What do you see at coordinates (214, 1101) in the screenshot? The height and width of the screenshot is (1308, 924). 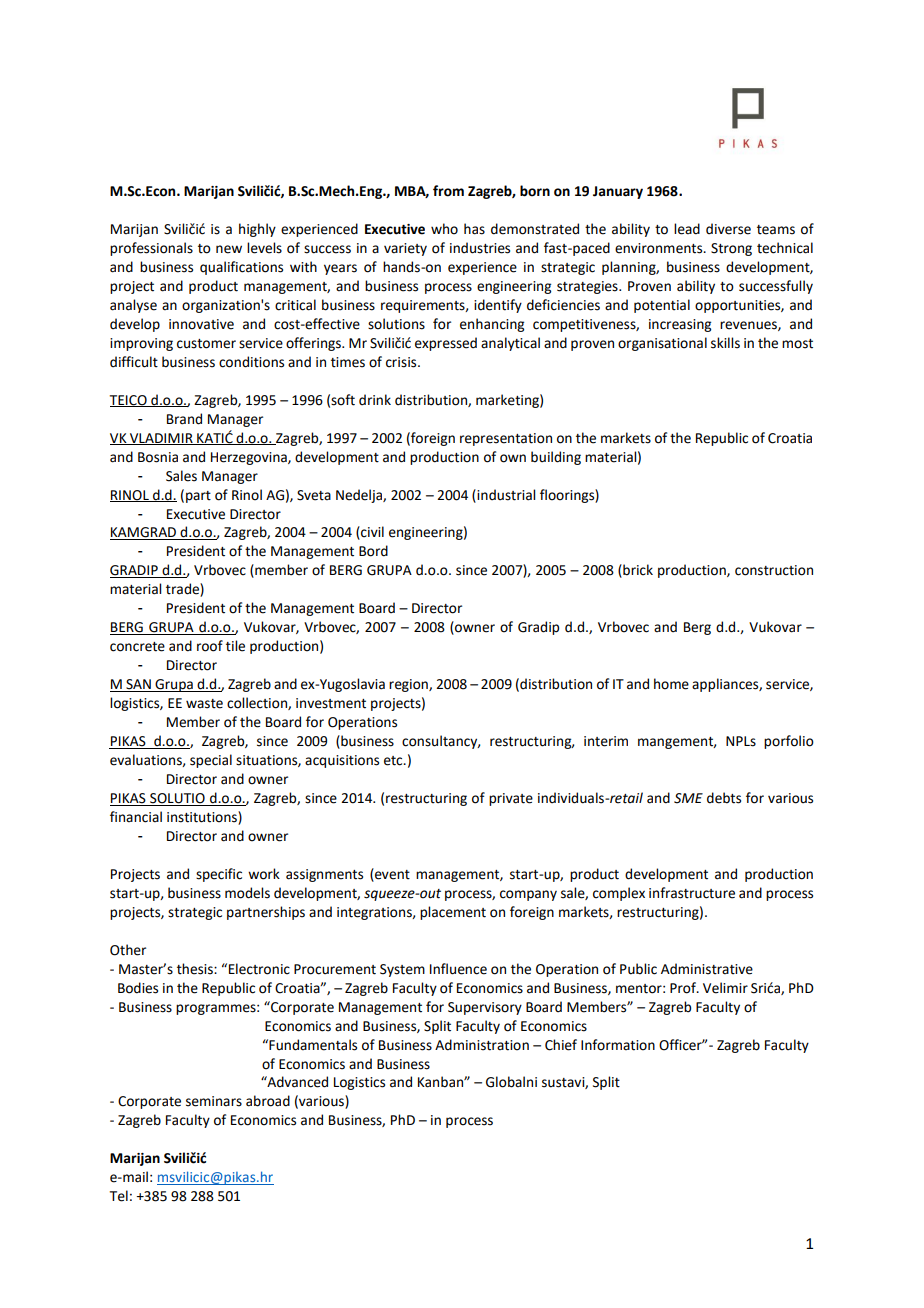 I see `seminars` at bounding box center [214, 1101].
